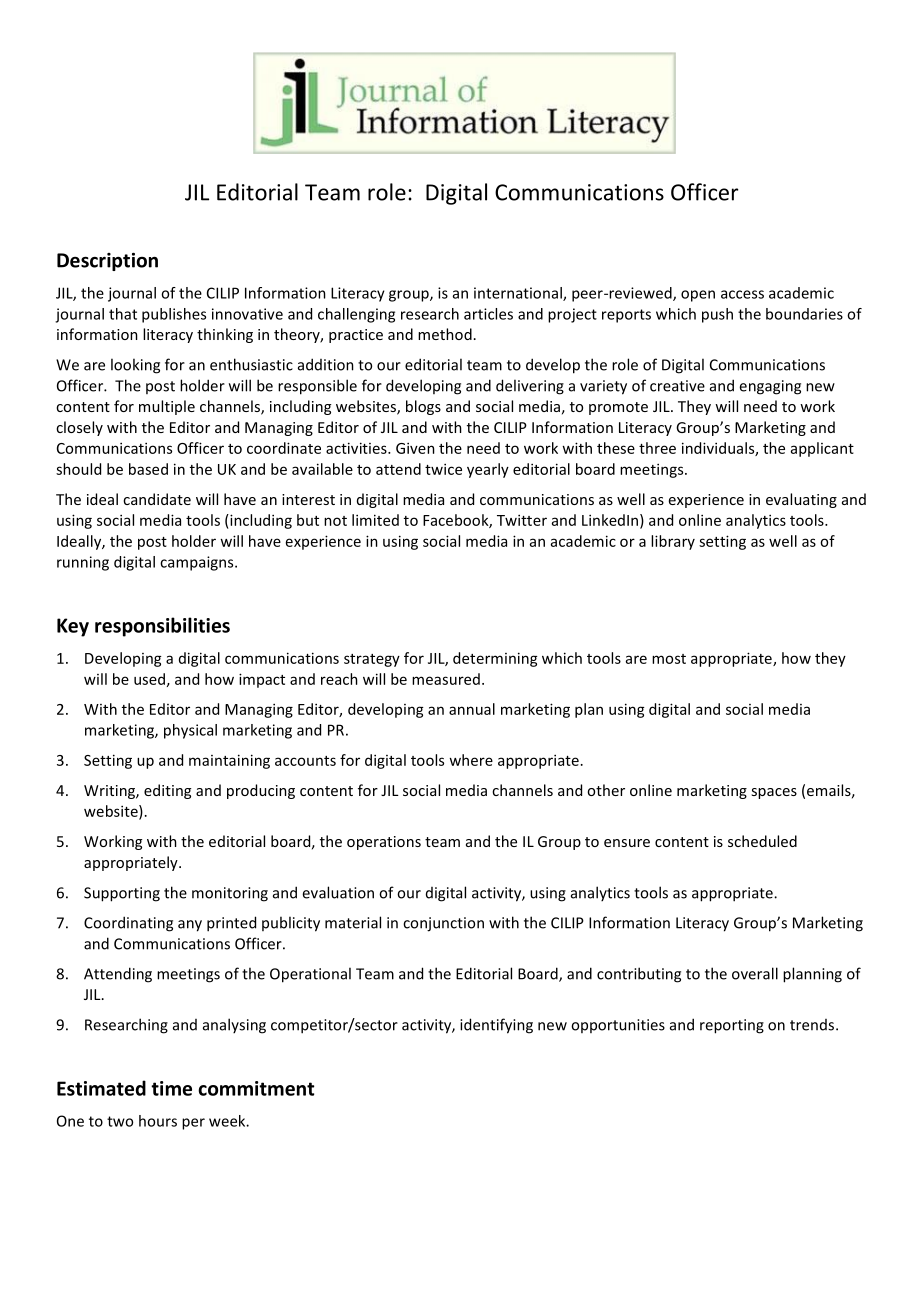 This screenshot has width=924, height=1308. I want to click on scheduled, so click(762, 841).
